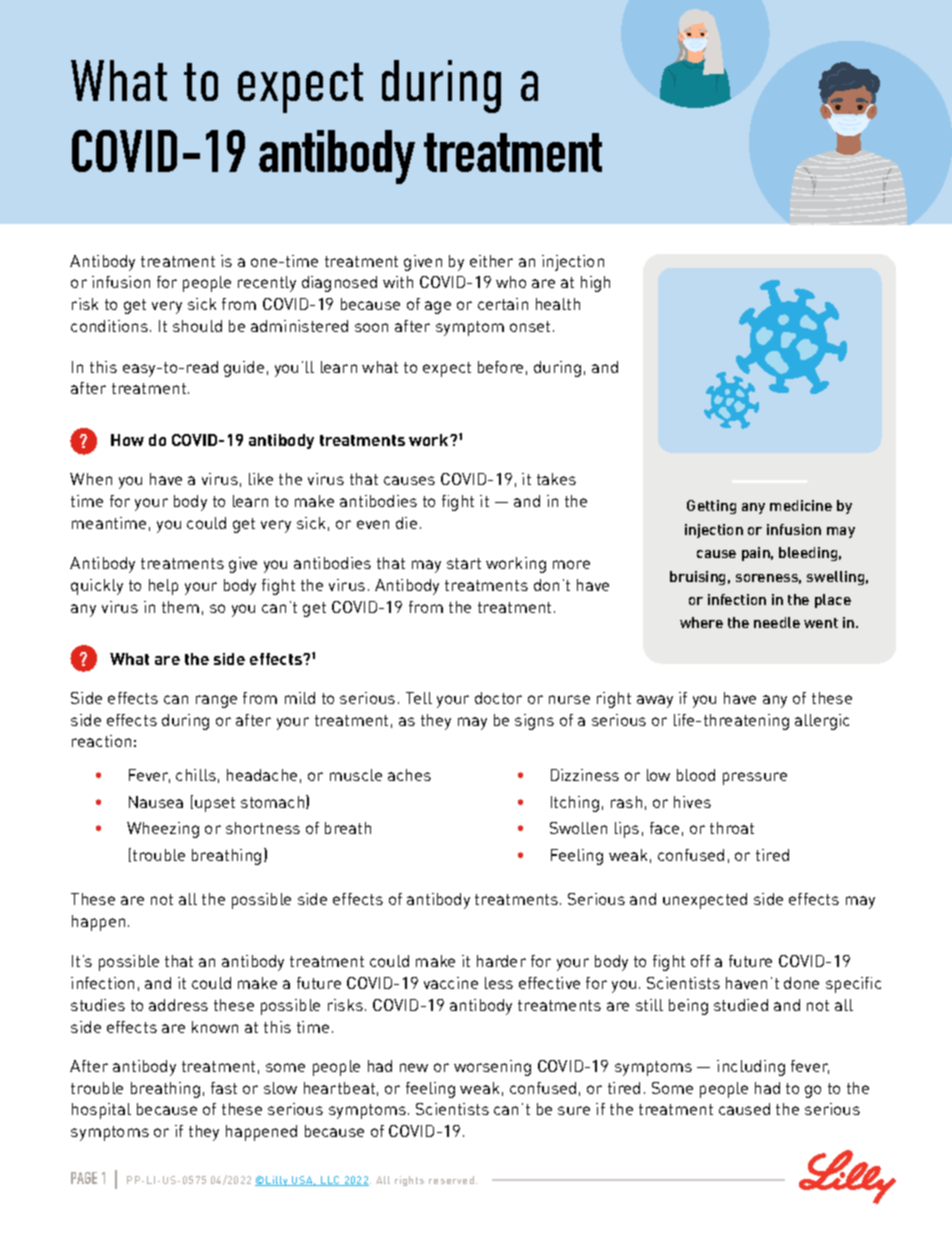 Image resolution: width=952 pixels, height=1233 pixels. What do you see at coordinates (503, 304) in the image?
I see `certain` at bounding box center [503, 304].
